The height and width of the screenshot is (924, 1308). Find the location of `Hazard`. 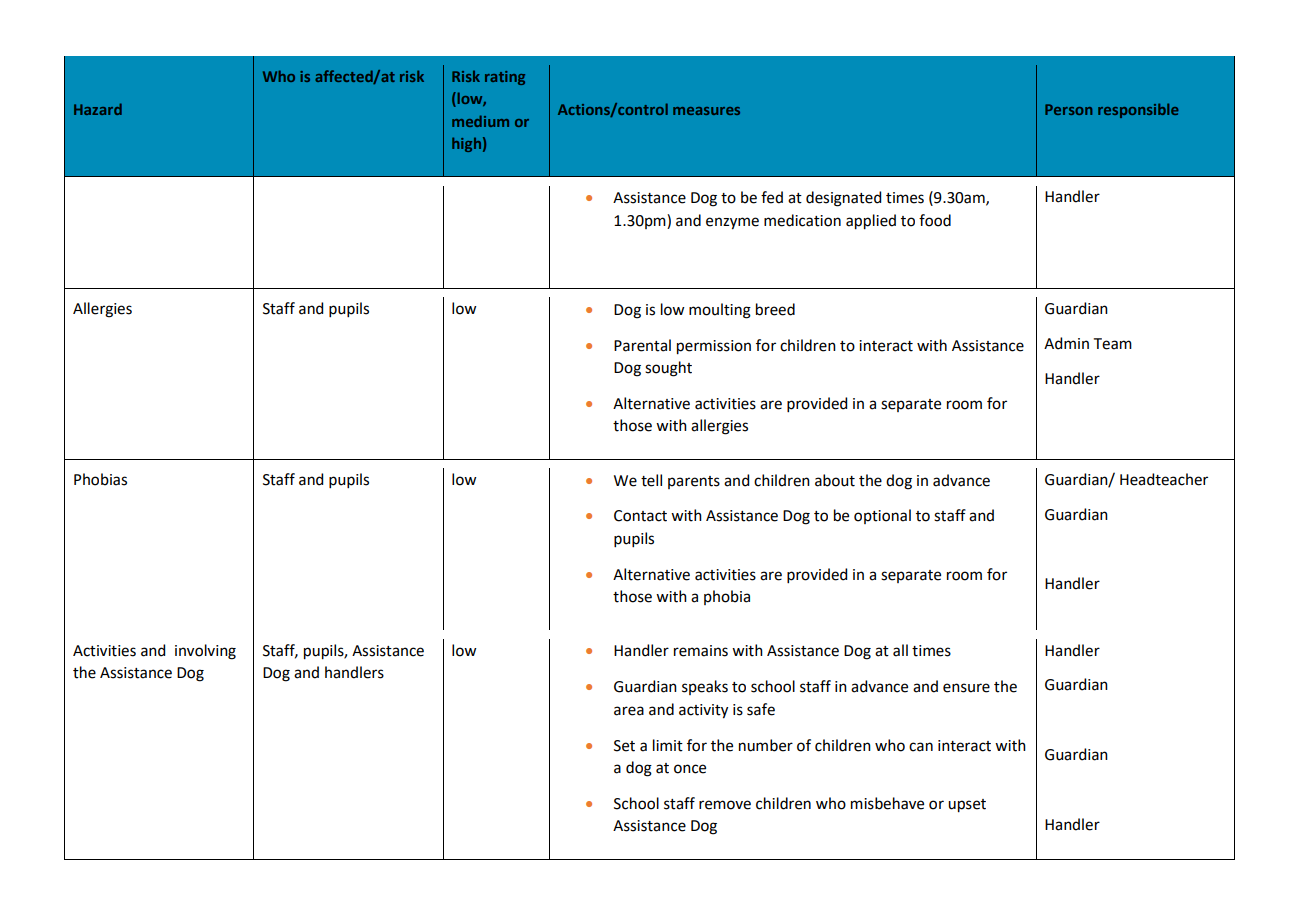

Hazard is located at coordinates (98, 109).
